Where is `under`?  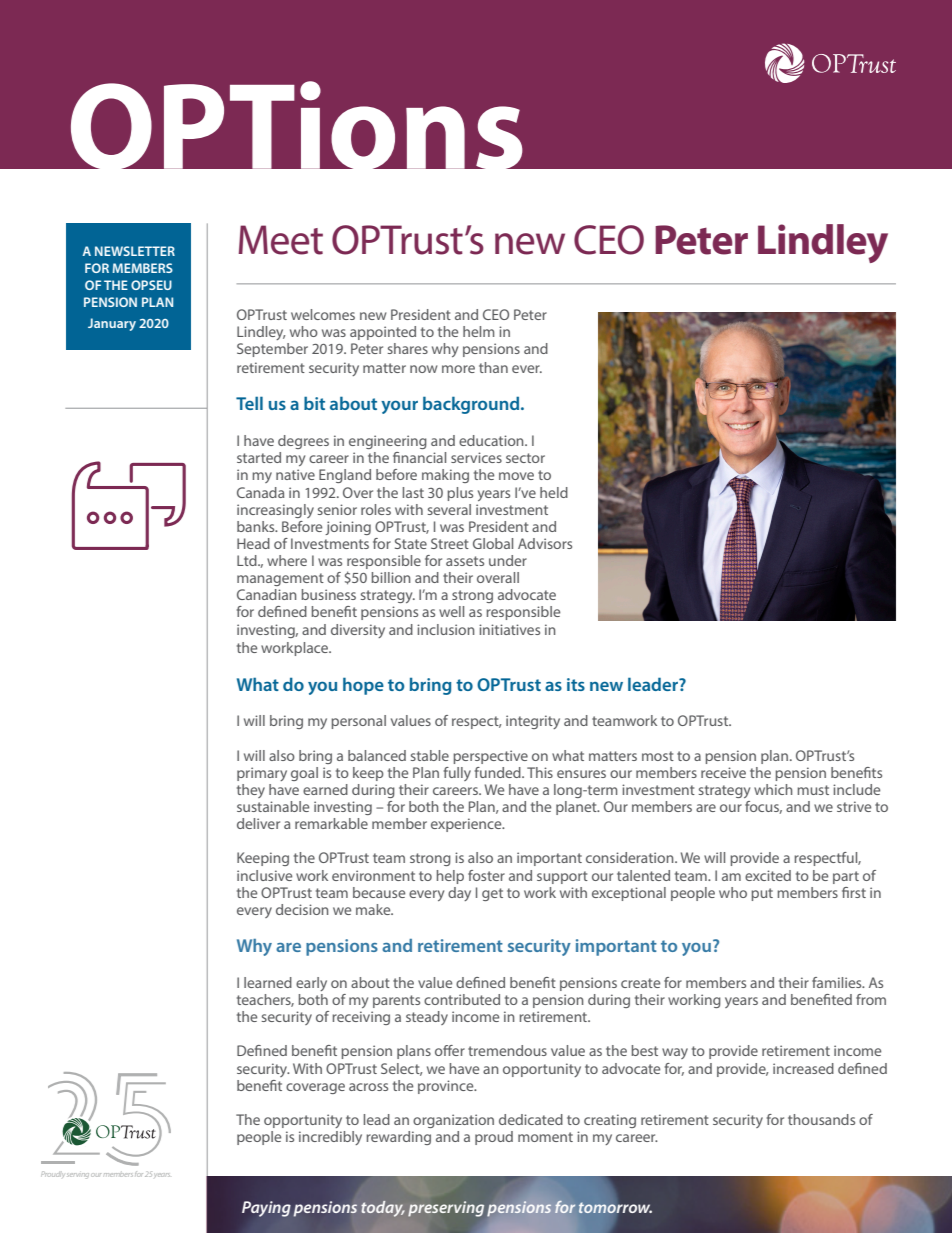 under is located at coordinates (508, 560).
